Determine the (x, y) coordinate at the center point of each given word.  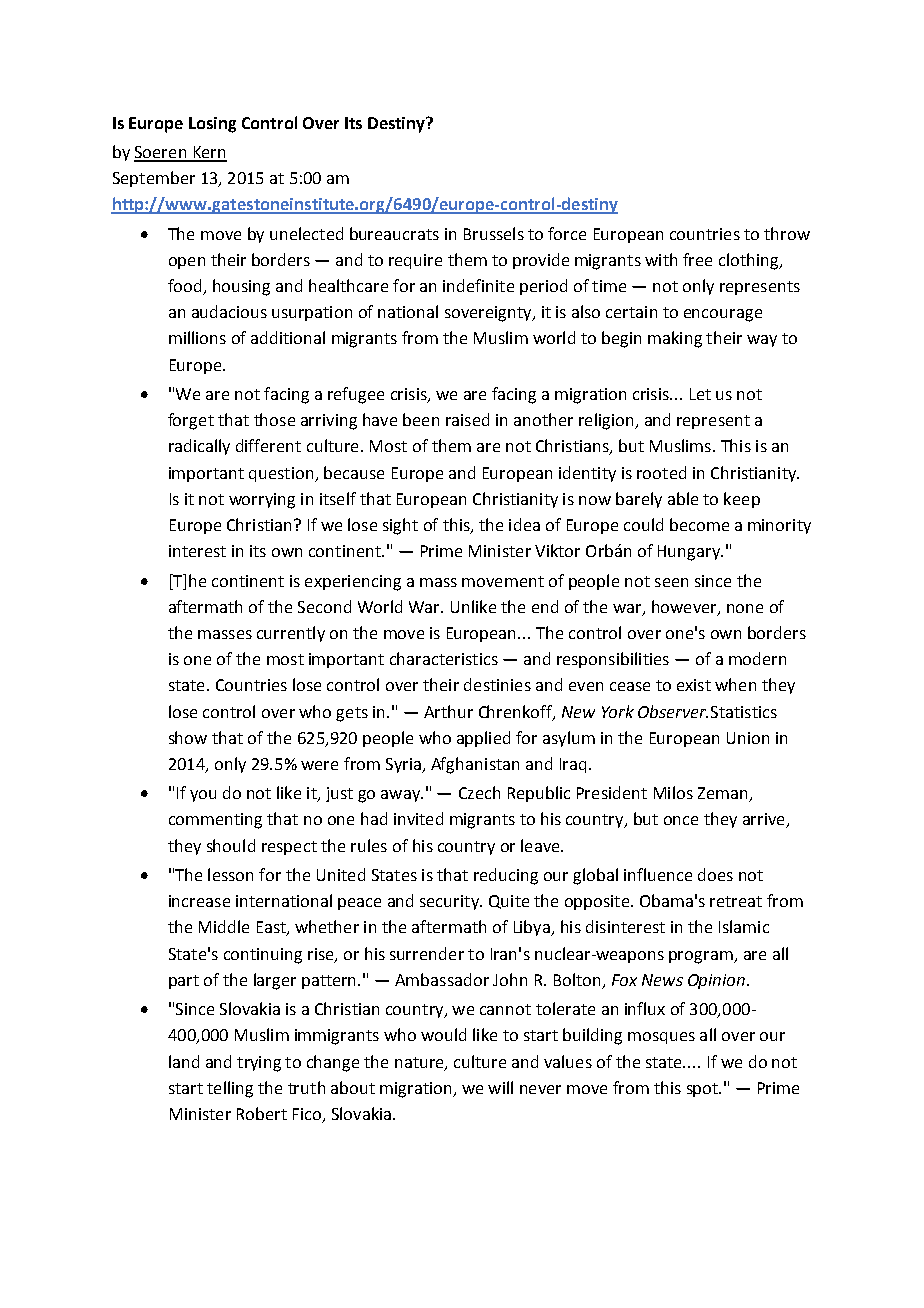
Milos (673, 792)
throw (787, 233)
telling (230, 1089)
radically (199, 447)
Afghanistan (475, 765)
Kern (209, 153)
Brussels (494, 233)
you (203, 796)
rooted (661, 472)
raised (467, 419)
